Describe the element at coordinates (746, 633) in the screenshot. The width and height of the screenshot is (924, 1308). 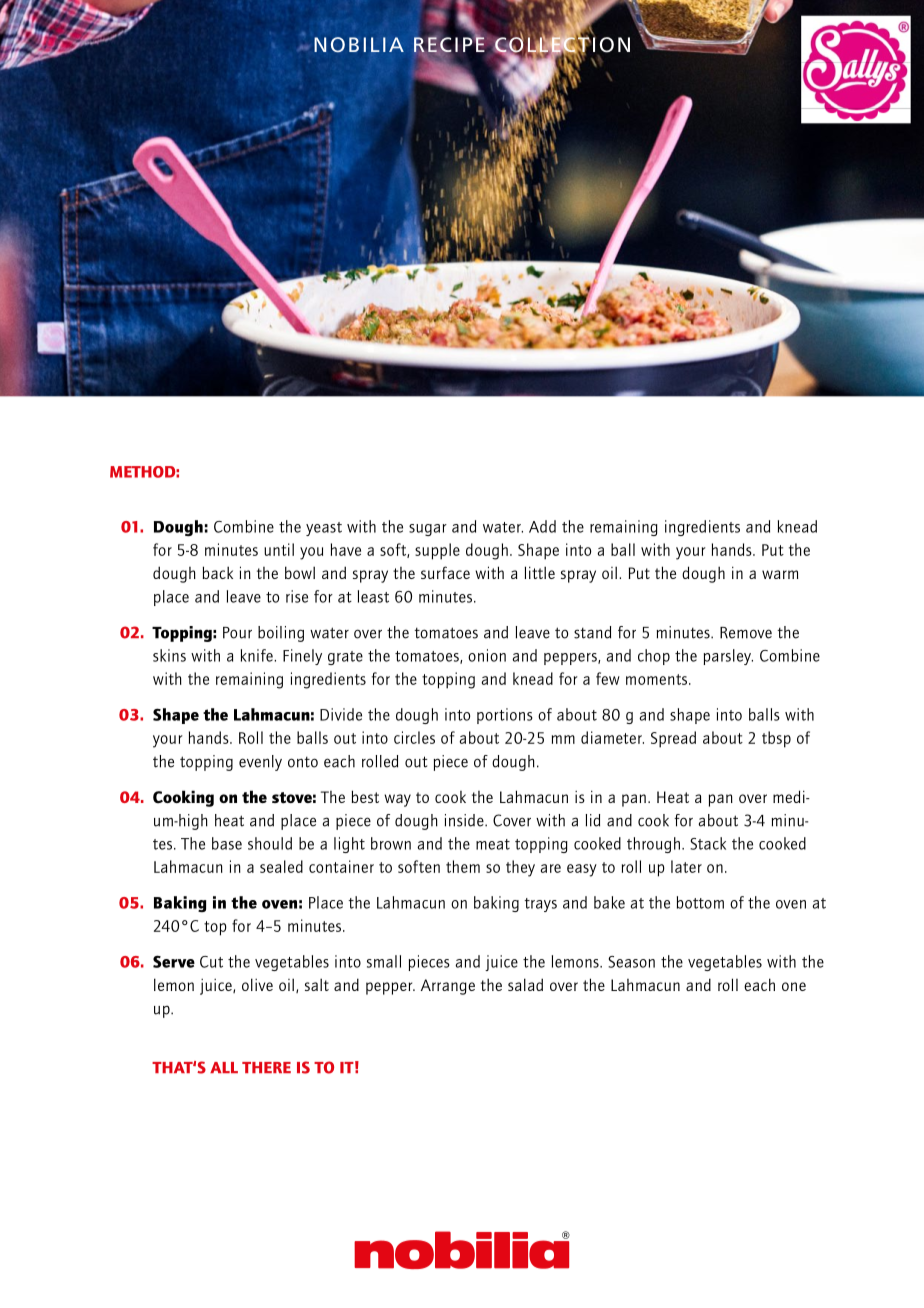
I see `Remove` at that location.
